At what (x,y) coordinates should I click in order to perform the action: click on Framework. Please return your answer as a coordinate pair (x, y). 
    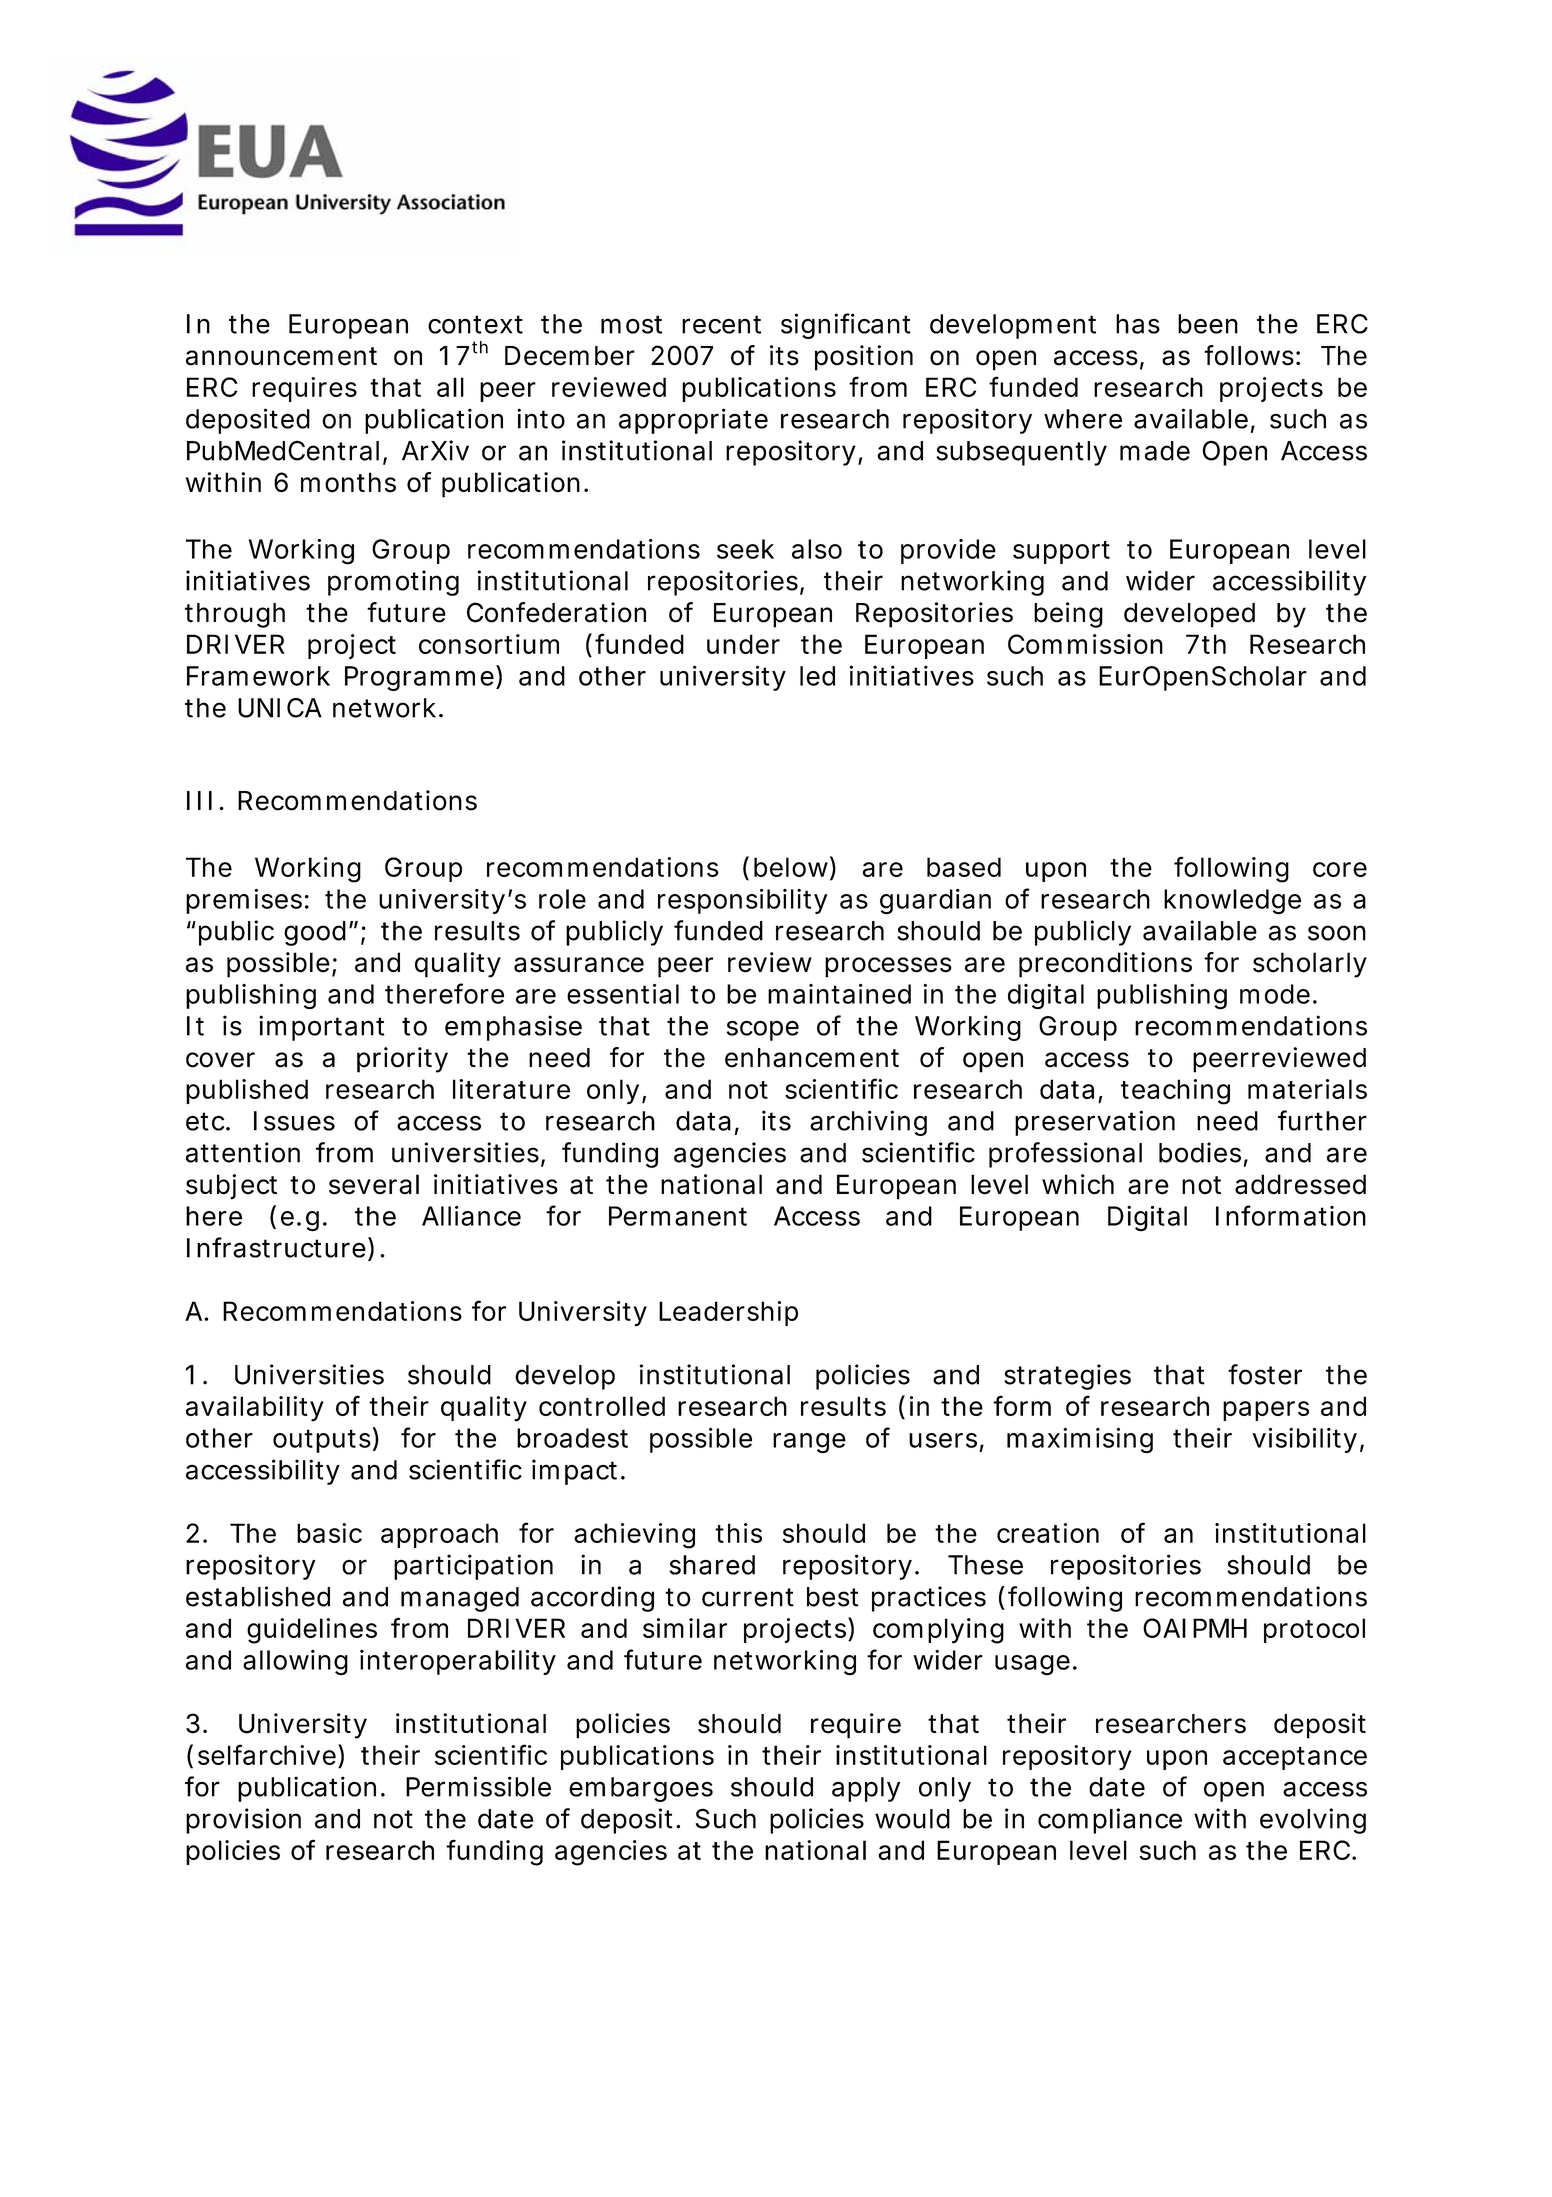
    Looking at the image, I should click on (258, 676).
